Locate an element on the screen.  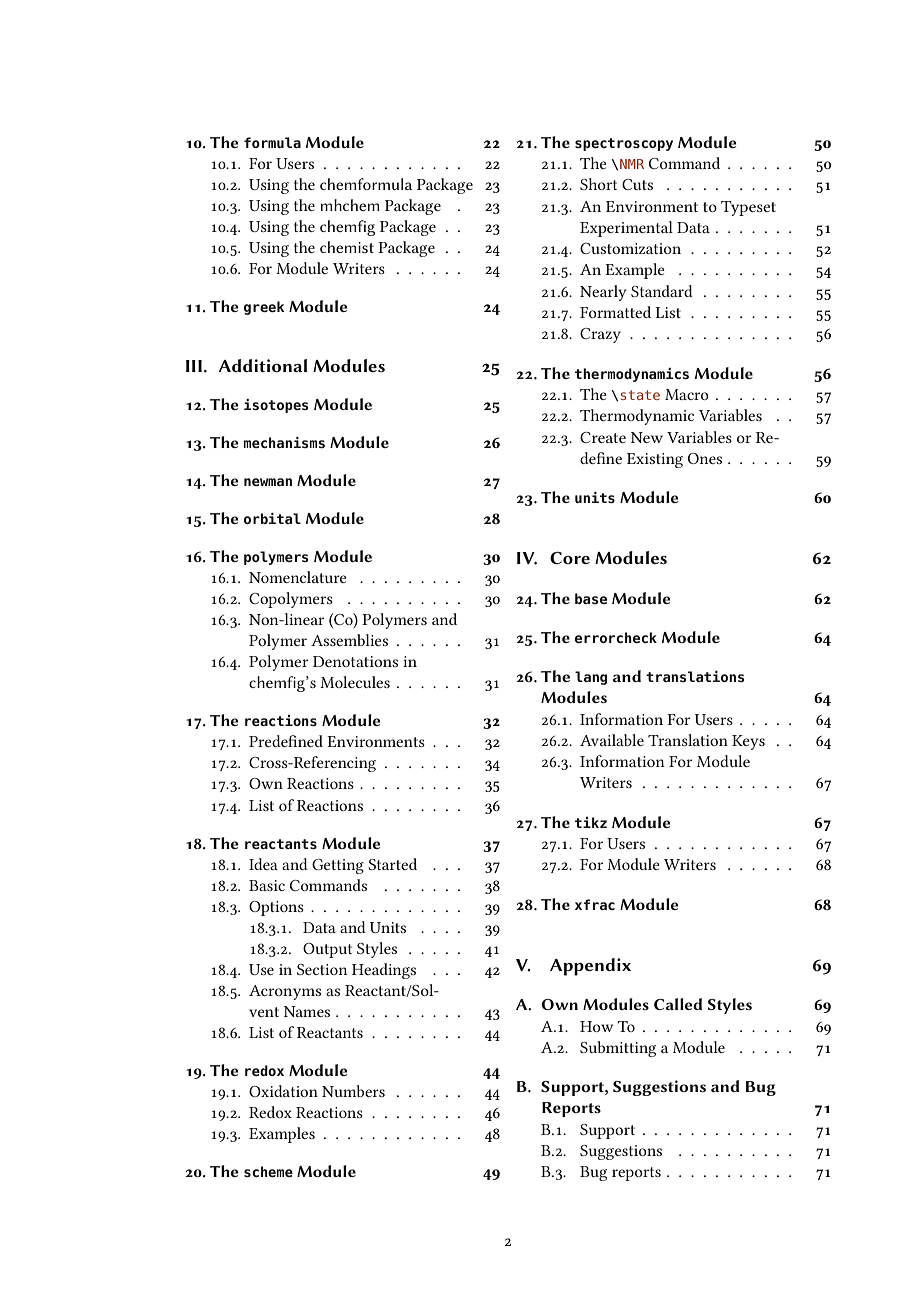
chemist is located at coordinates (347, 247).
